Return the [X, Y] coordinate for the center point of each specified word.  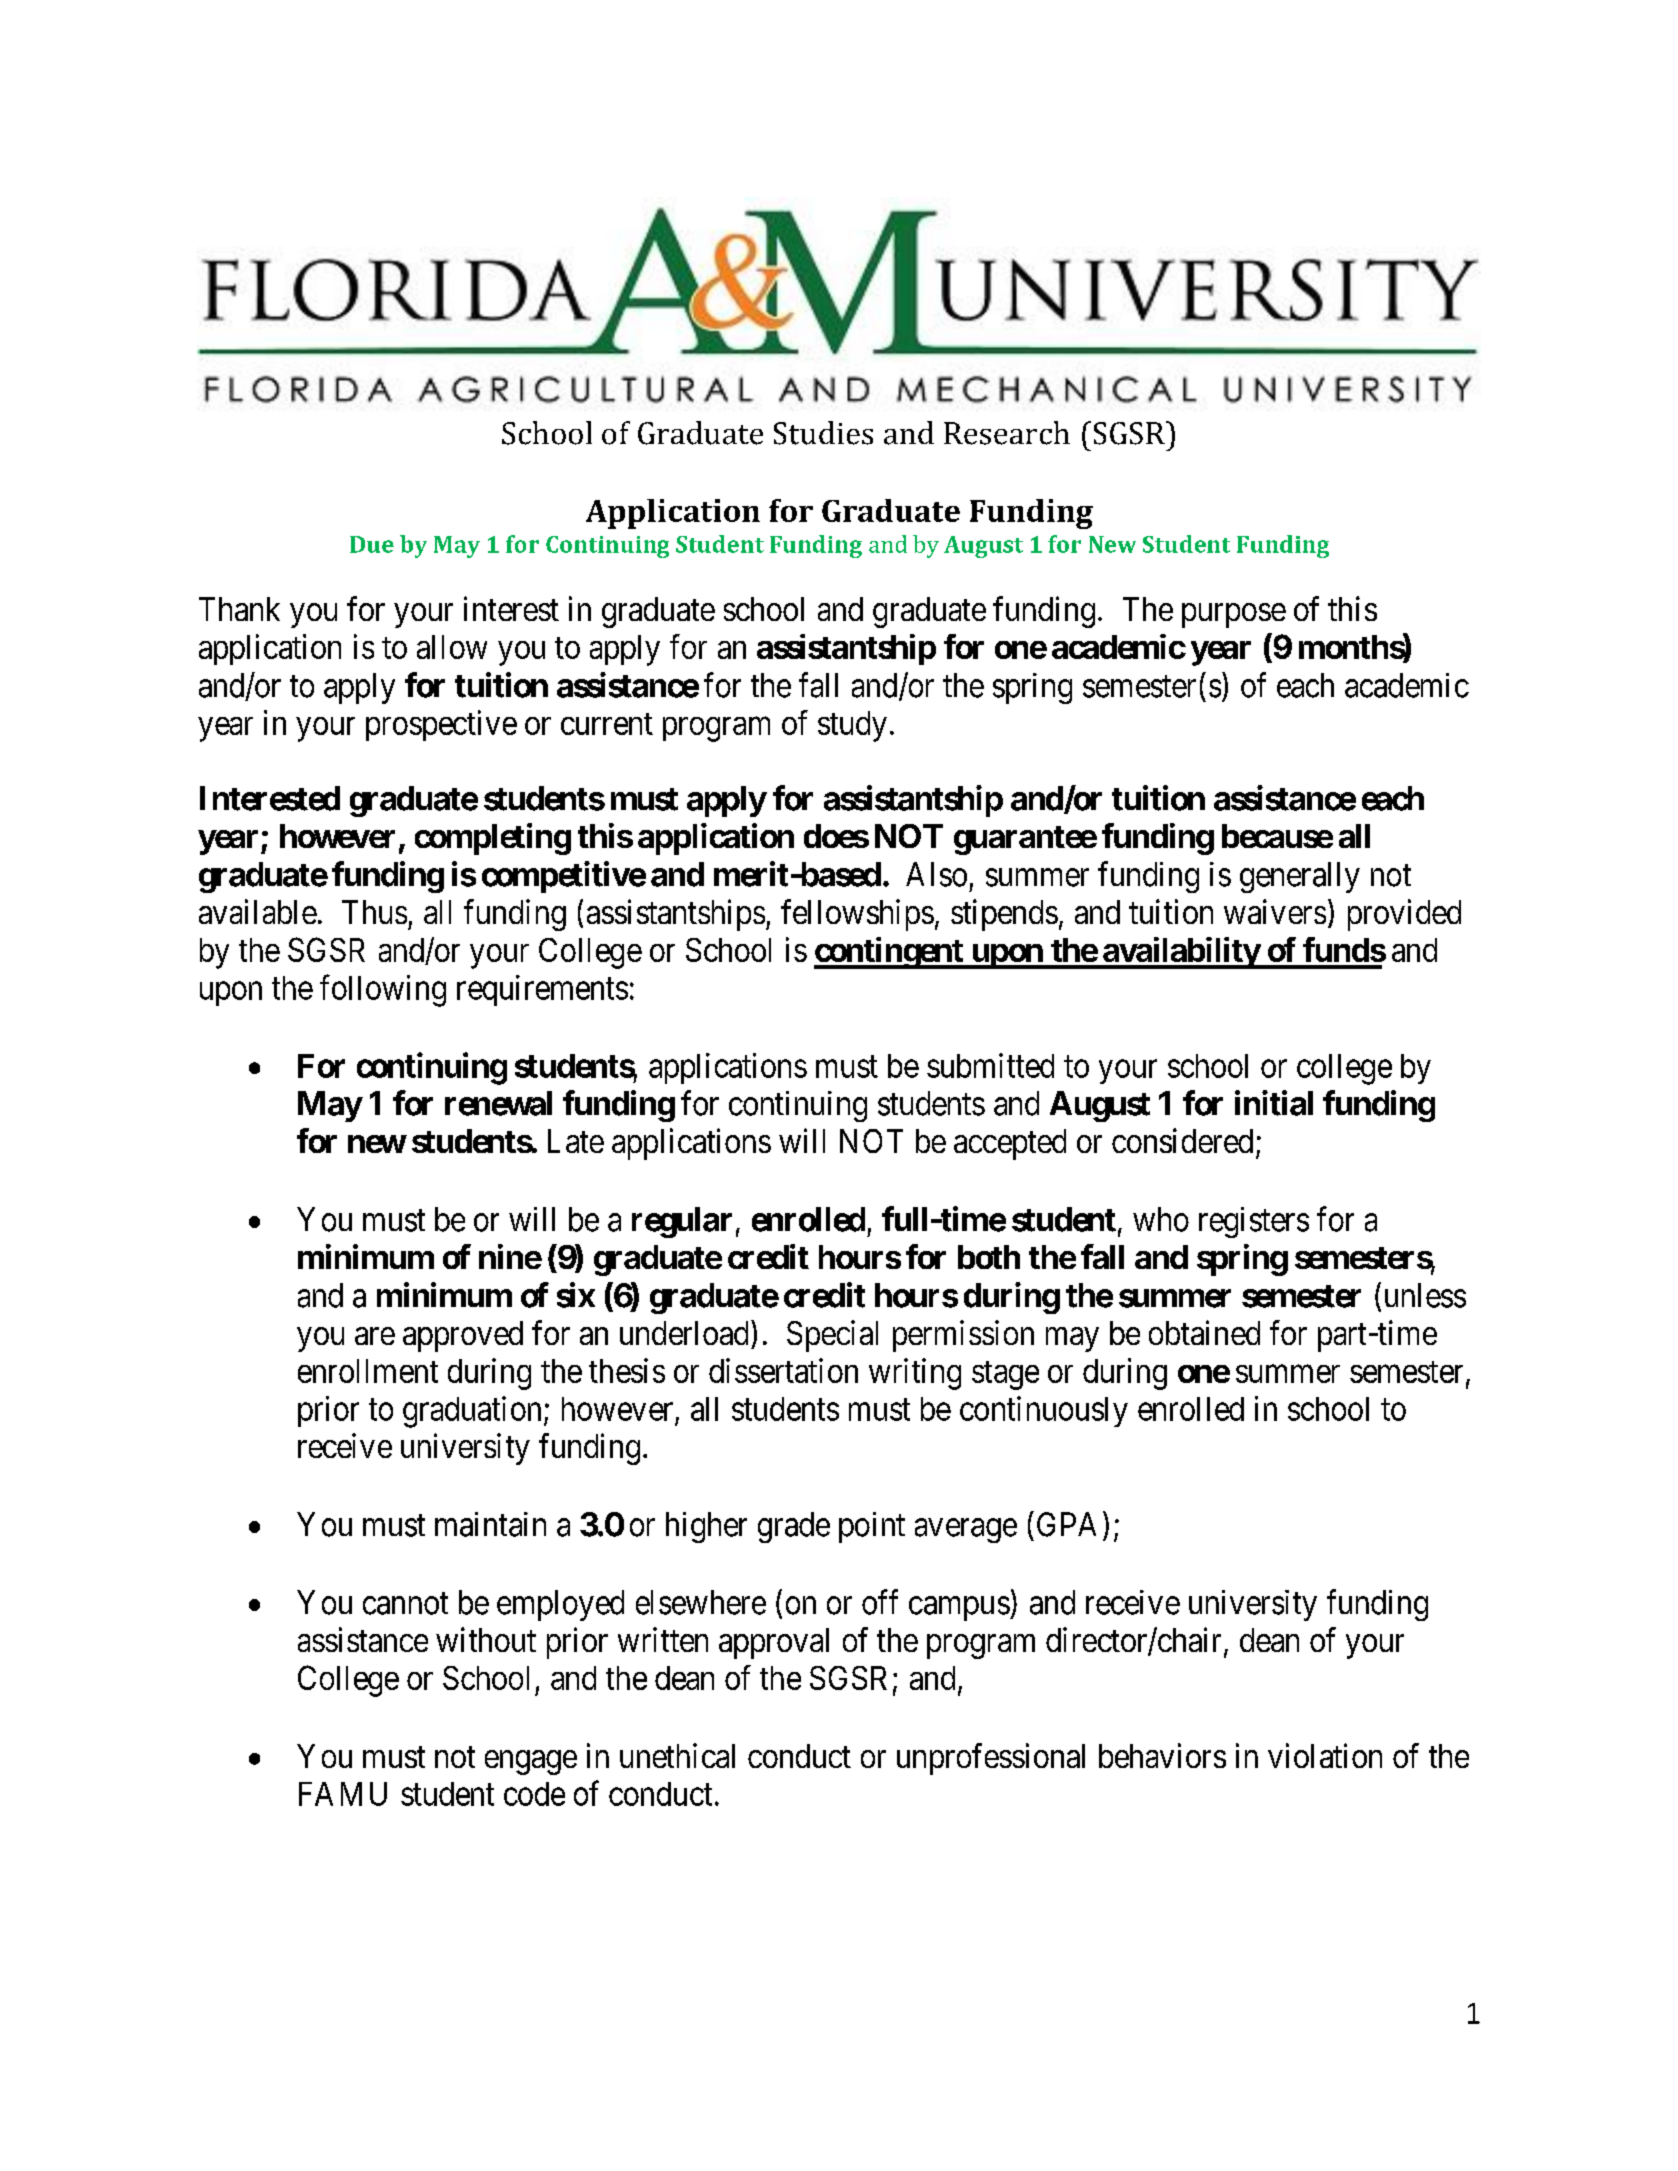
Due [372, 544]
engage [531, 1762]
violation [1325, 1755]
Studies [823, 433]
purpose [1234, 615]
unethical [677, 1755]
